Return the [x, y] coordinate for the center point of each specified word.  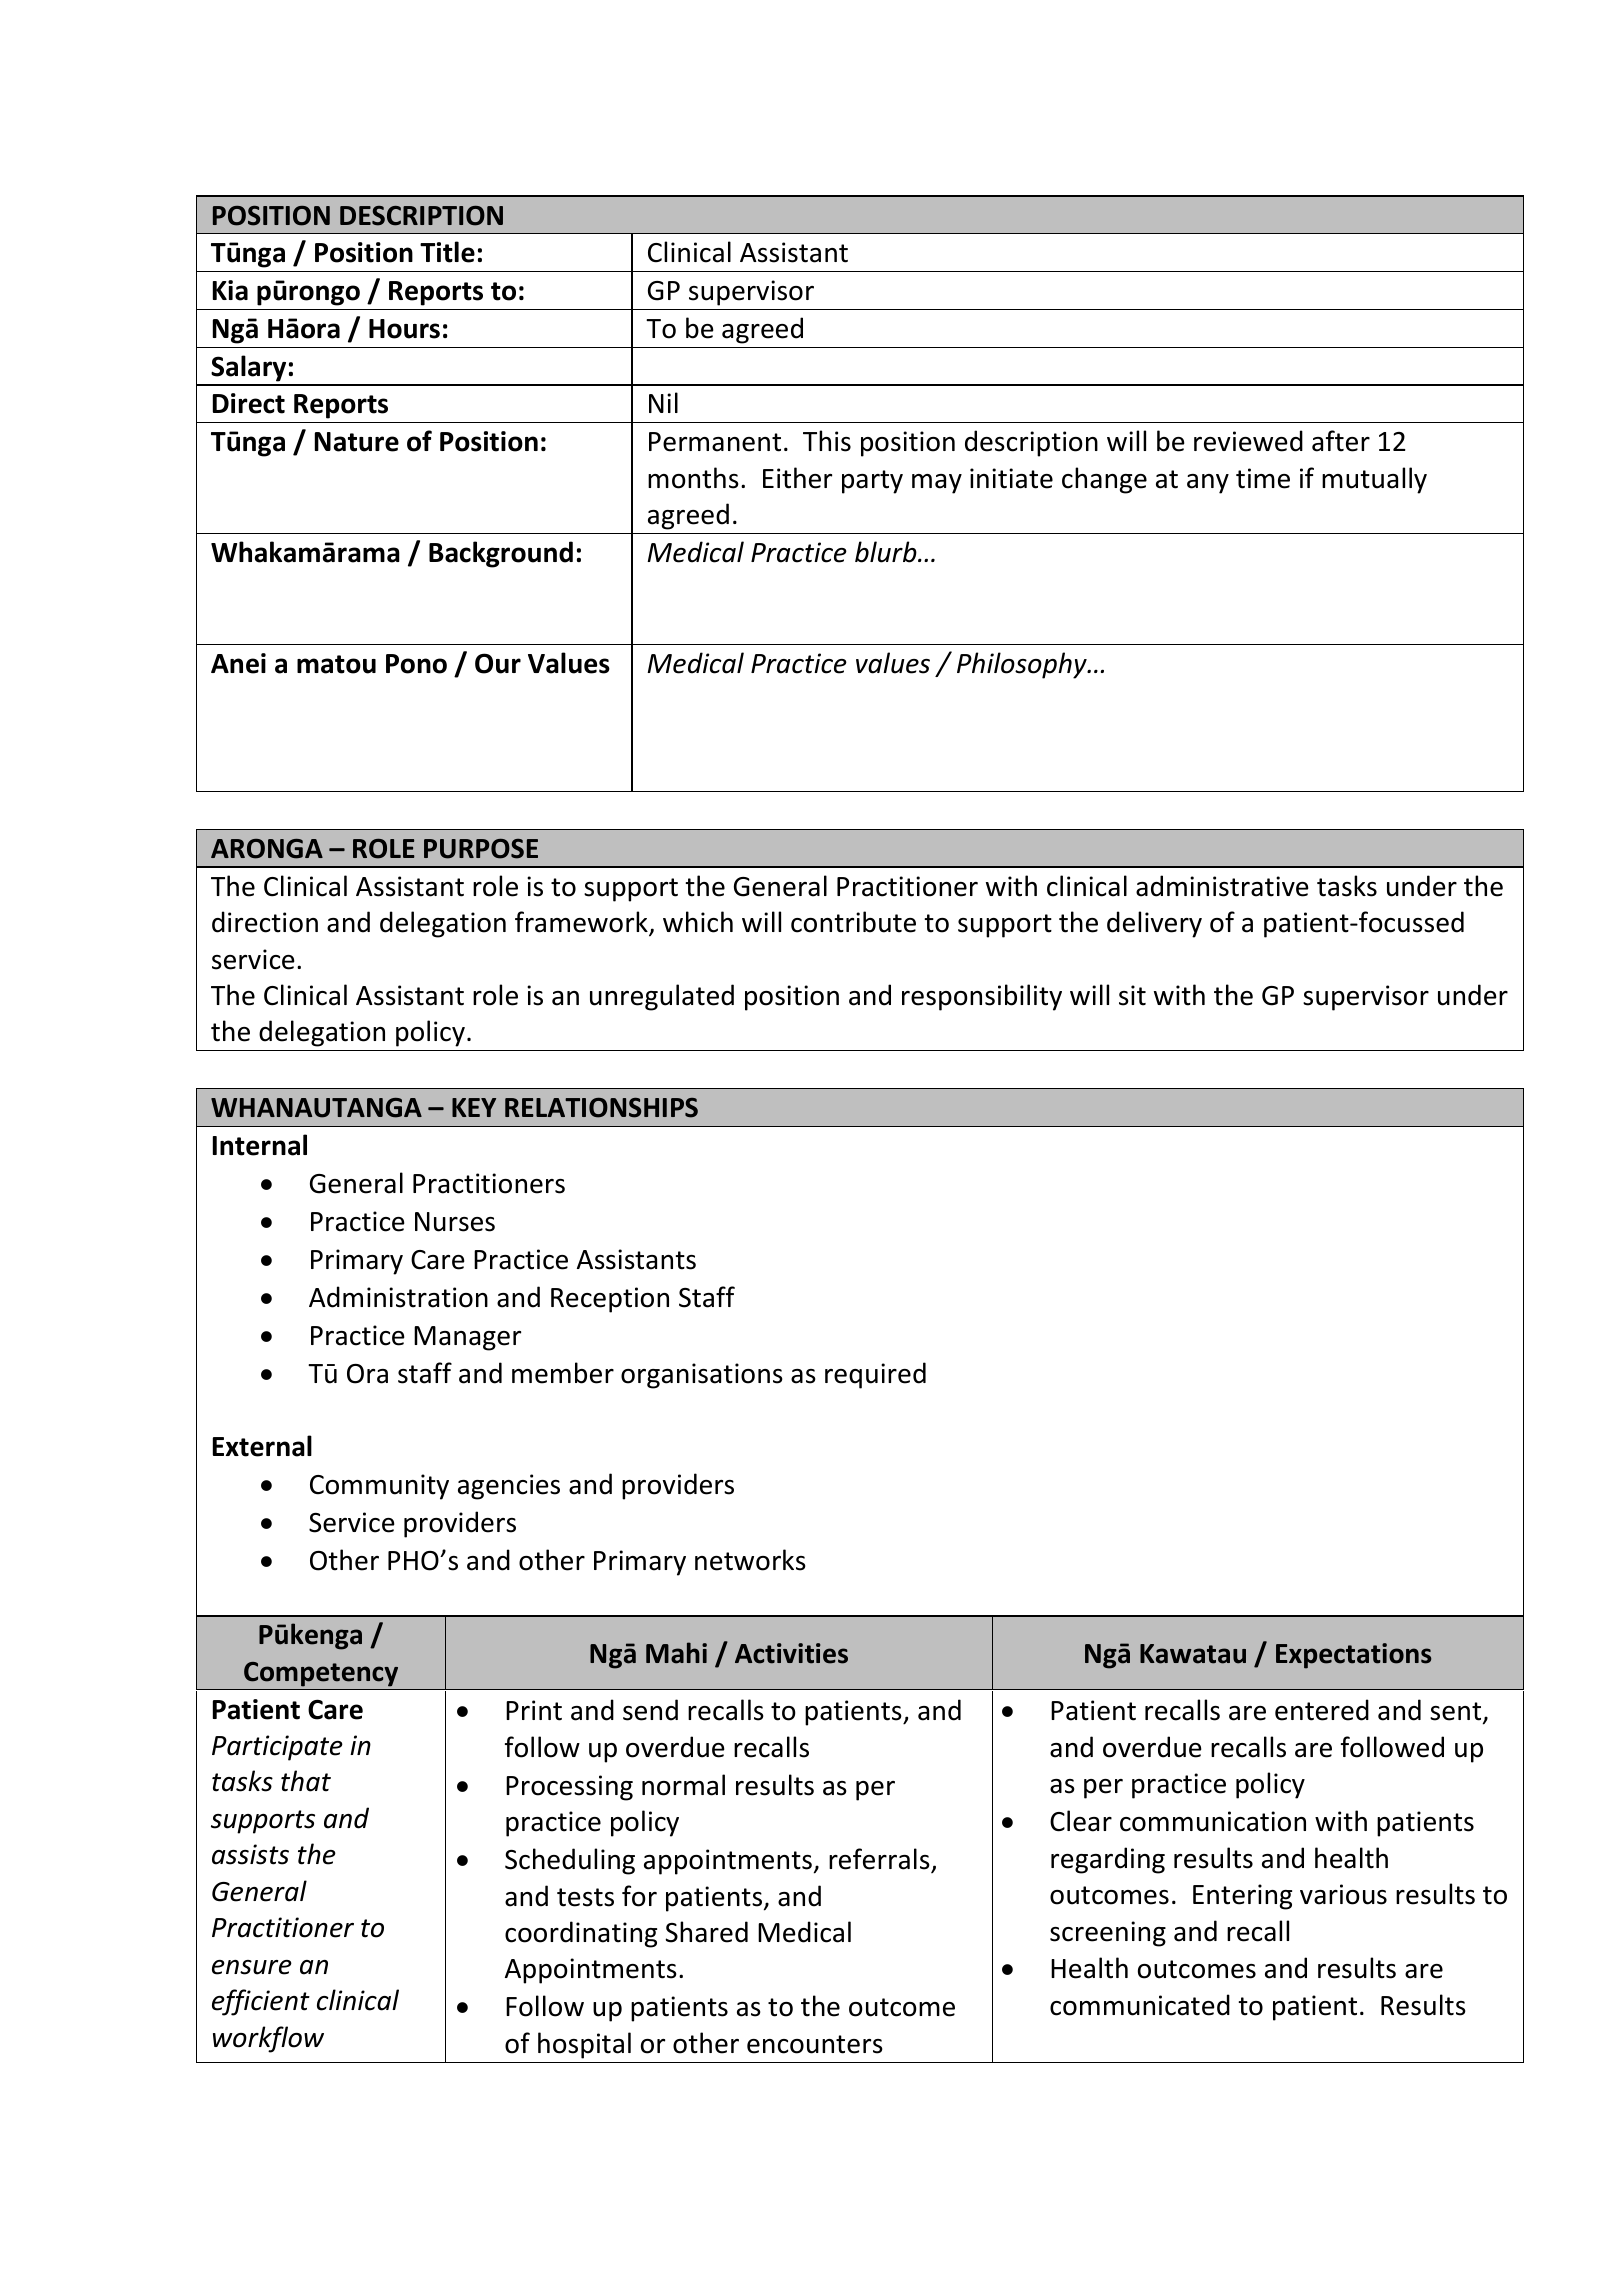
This [827, 441]
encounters [815, 2044]
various [1343, 1894]
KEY [474, 1107]
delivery [1154, 924]
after [1341, 441]
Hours [404, 329]
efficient [261, 2002]
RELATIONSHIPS [601, 1108]
